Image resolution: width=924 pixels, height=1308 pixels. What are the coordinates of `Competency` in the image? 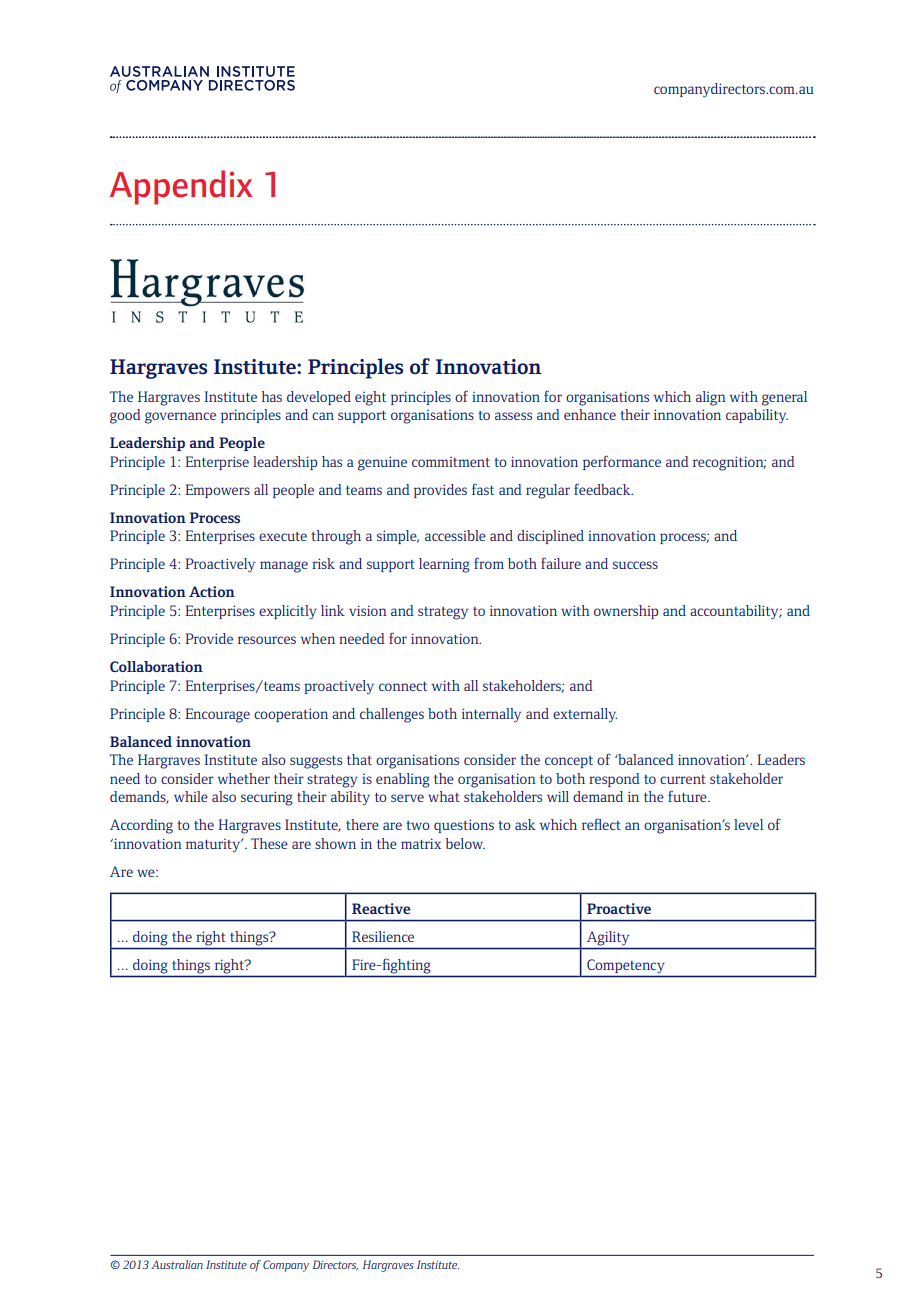 It's located at (625, 966).
